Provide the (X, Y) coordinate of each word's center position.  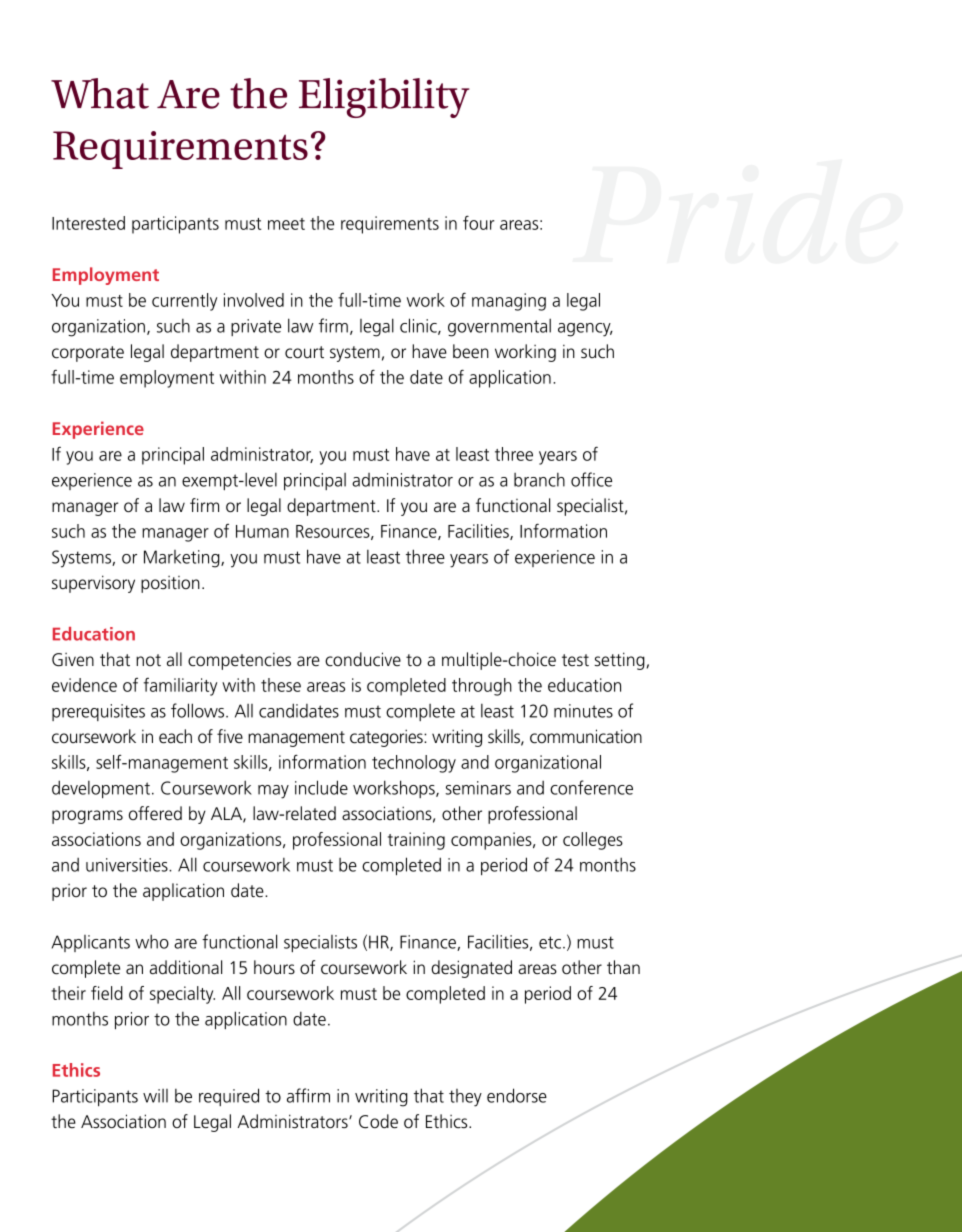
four (478, 222)
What (100, 93)
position (170, 584)
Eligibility (384, 98)
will (155, 1096)
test (575, 660)
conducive (363, 659)
